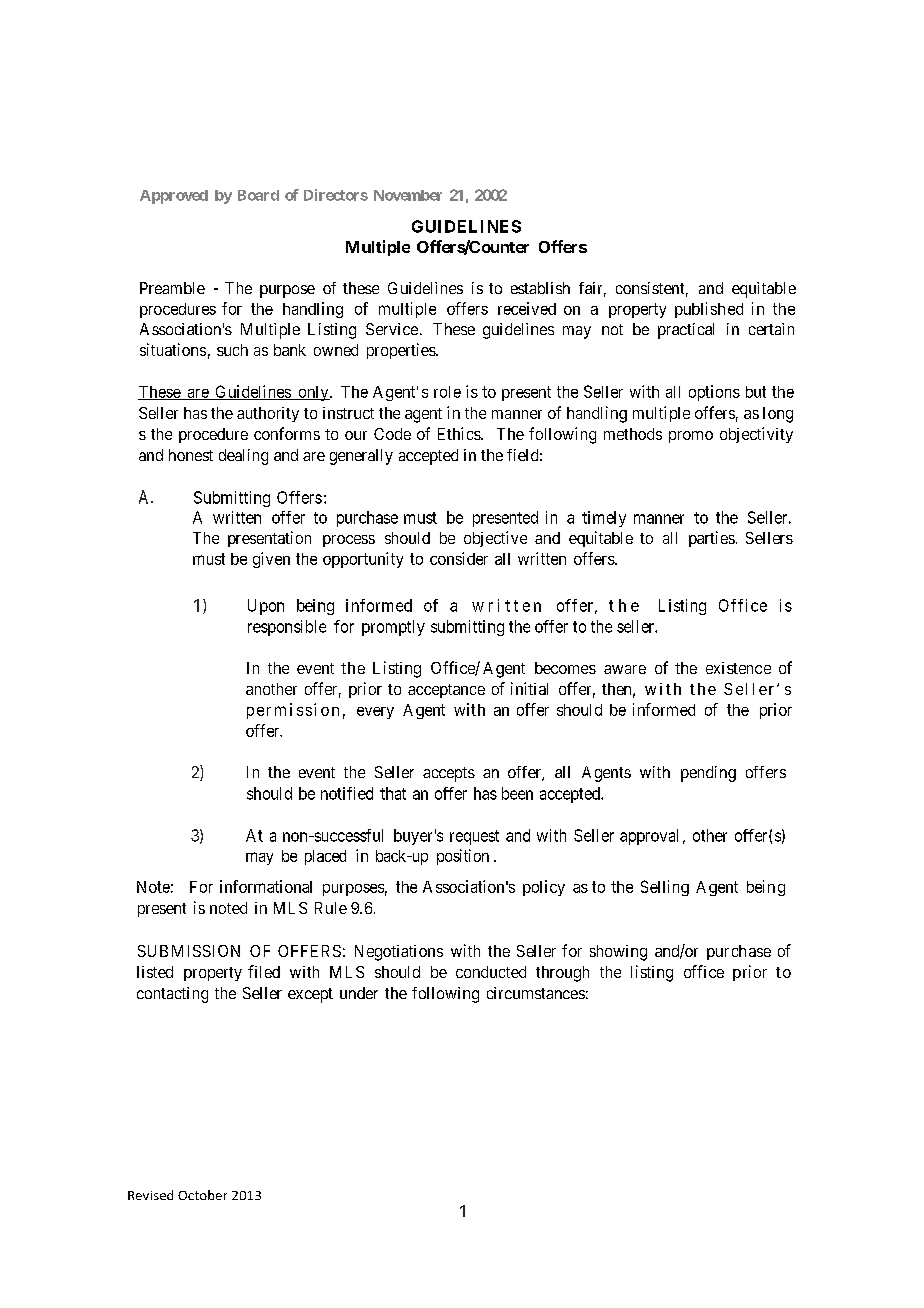 The height and width of the image is (1308, 924). I want to click on options, so click(714, 393).
